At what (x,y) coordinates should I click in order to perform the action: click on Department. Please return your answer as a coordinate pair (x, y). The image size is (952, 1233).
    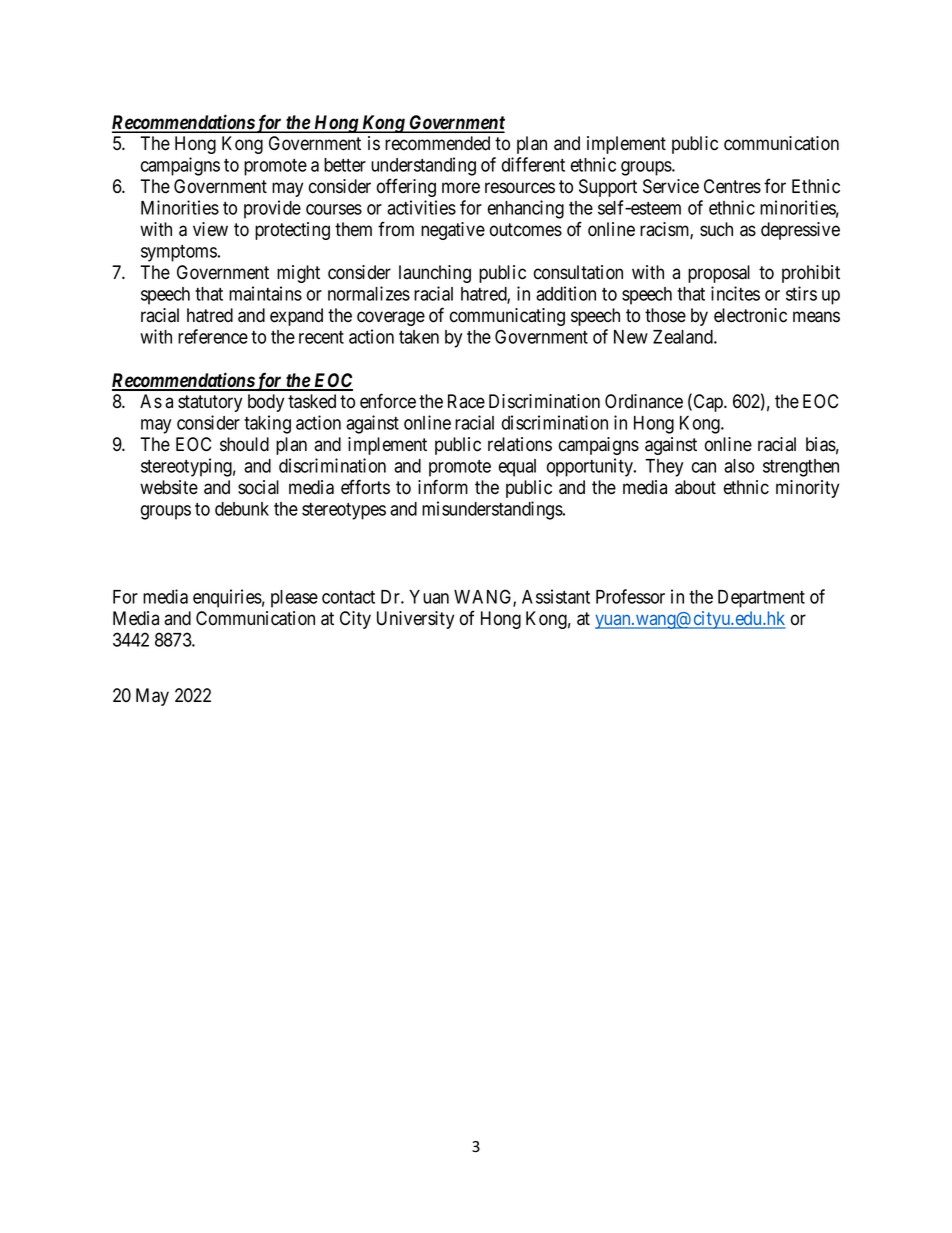
    Looking at the image, I should click on (761, 599).
